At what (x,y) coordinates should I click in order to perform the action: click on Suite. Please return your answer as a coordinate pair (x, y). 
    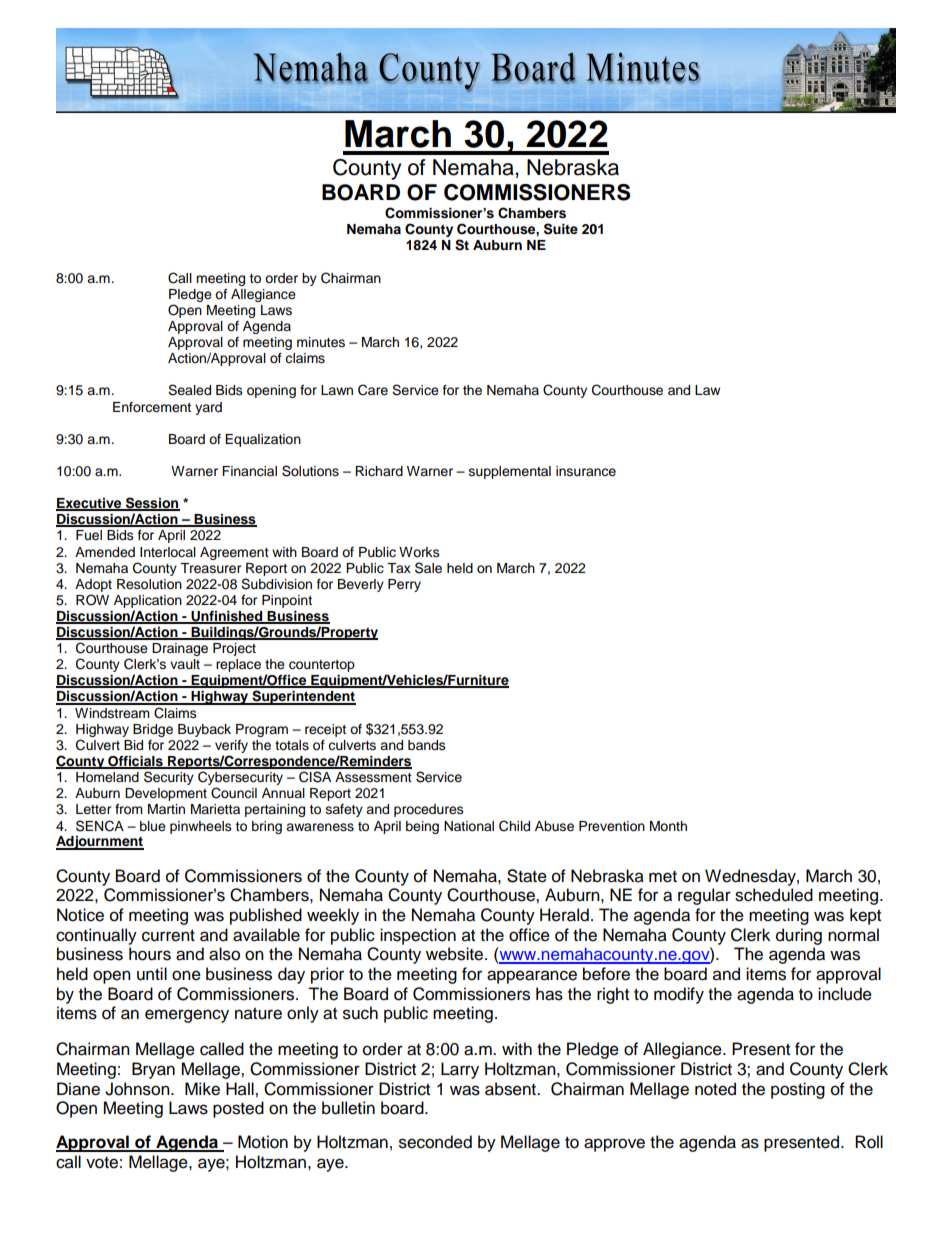
    Looking at the image, I should click on (561, 229).
